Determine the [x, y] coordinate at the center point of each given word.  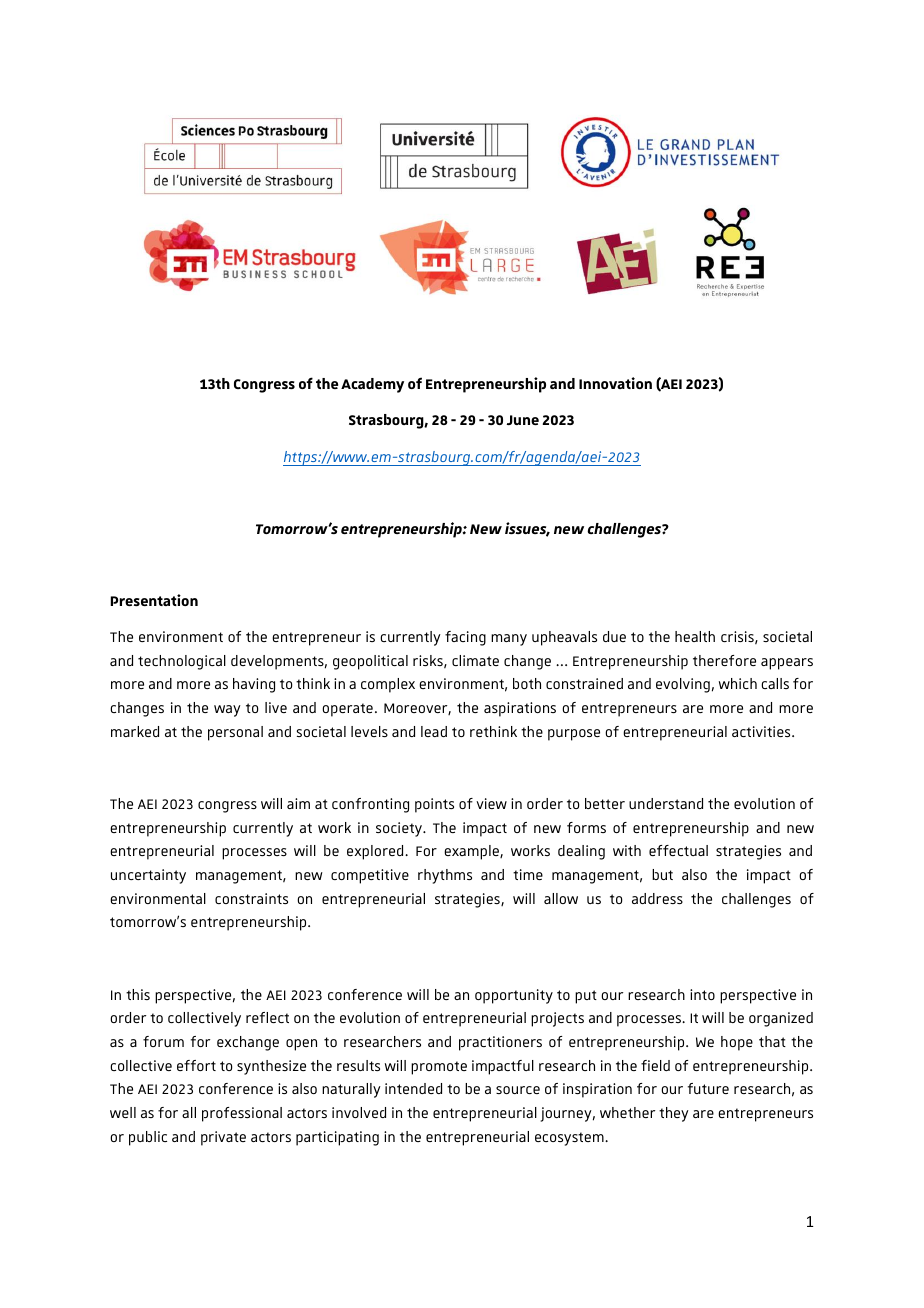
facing [465, 638]
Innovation [615, 383]
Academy [372, 385]
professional [242, 1114]
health [695, 636]
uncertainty [148, 876]
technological [182, 662]
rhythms [445, 876]
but [662, 874]
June [523, 420]
